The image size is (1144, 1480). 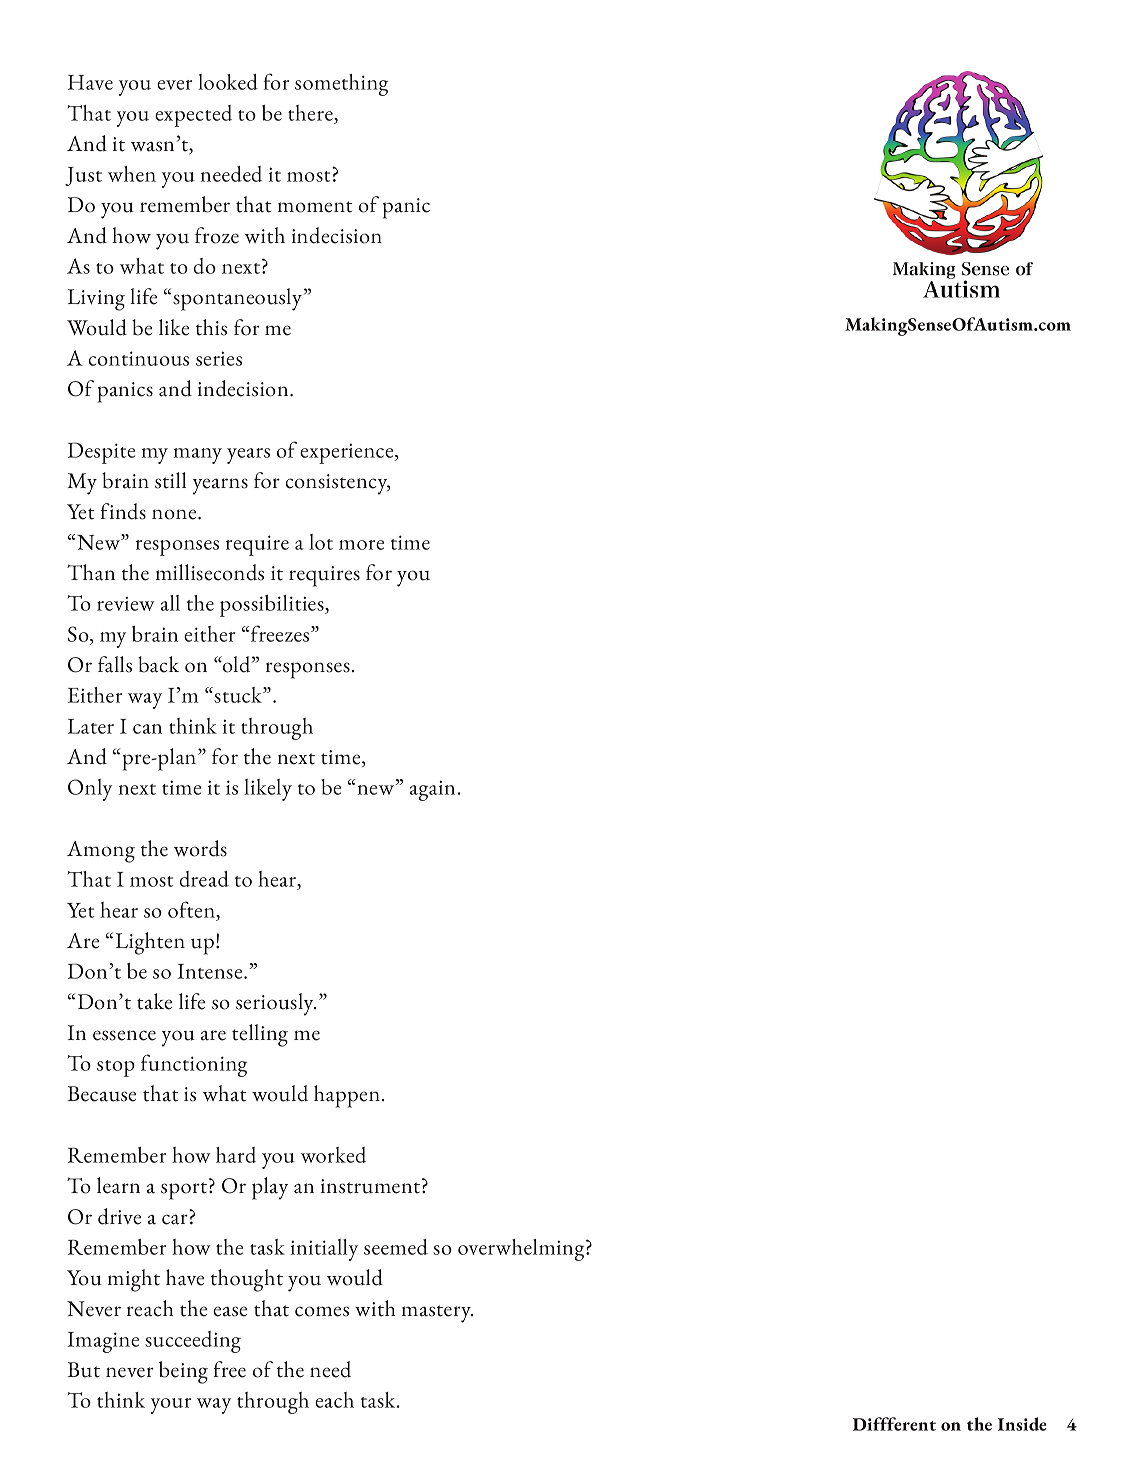 I want to click on mastery, so click(x=437, y=1314).
